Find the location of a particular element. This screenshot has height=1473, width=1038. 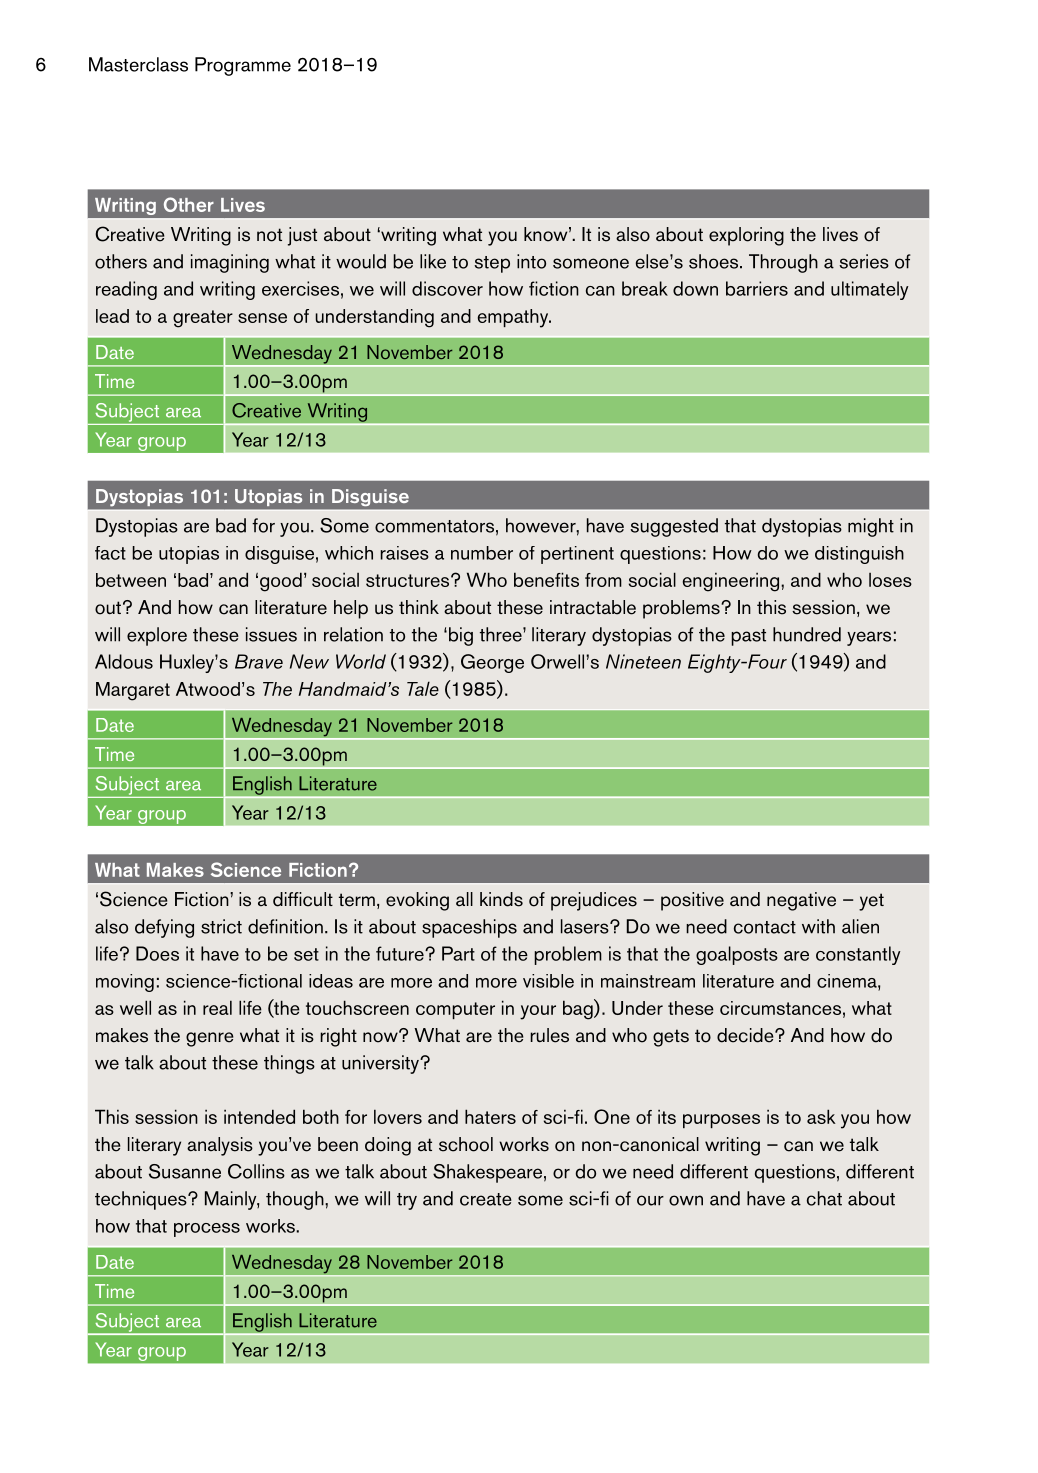

create is located at coordinates (486, 1199).
